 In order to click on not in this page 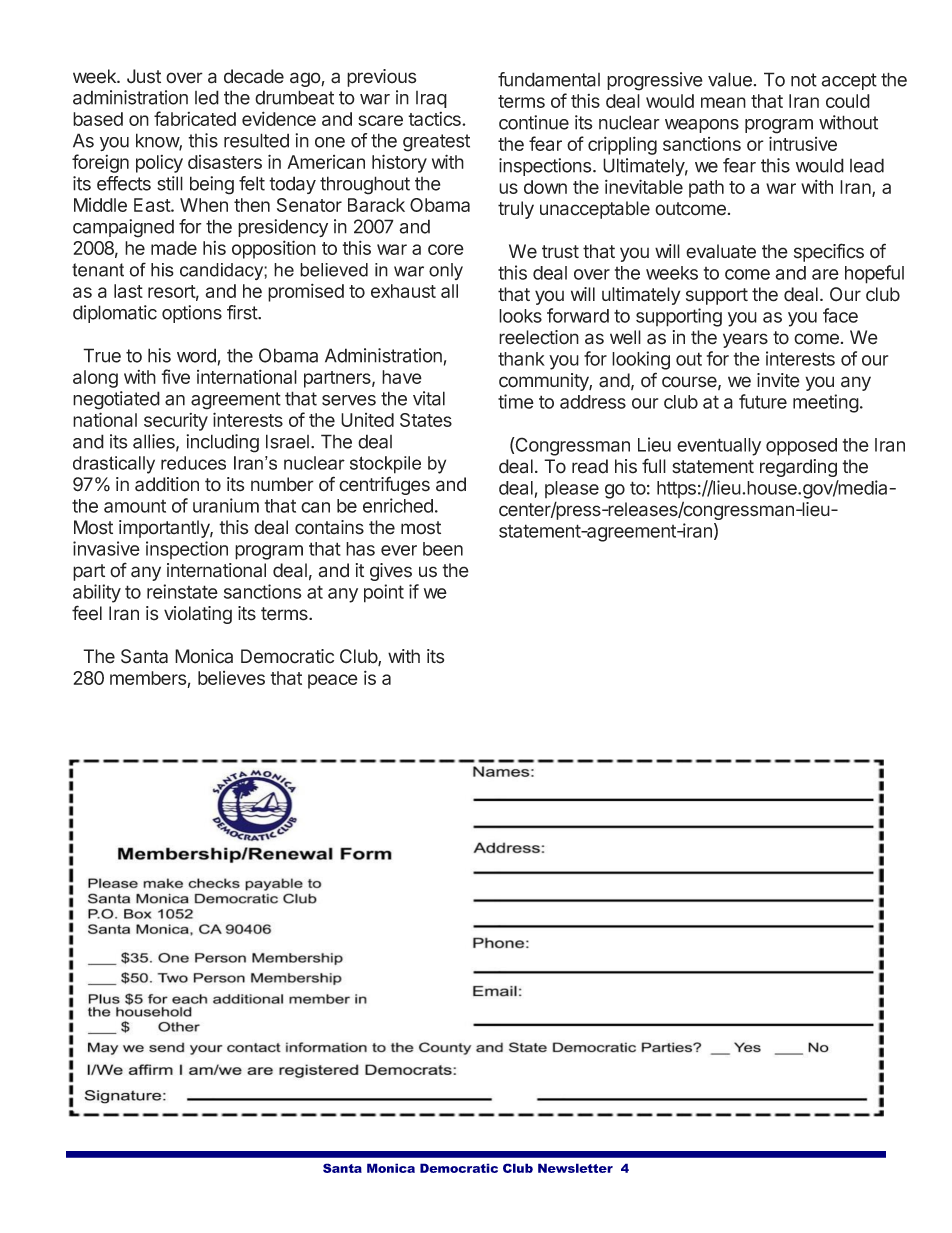, I will do `click(804, 80)`.
